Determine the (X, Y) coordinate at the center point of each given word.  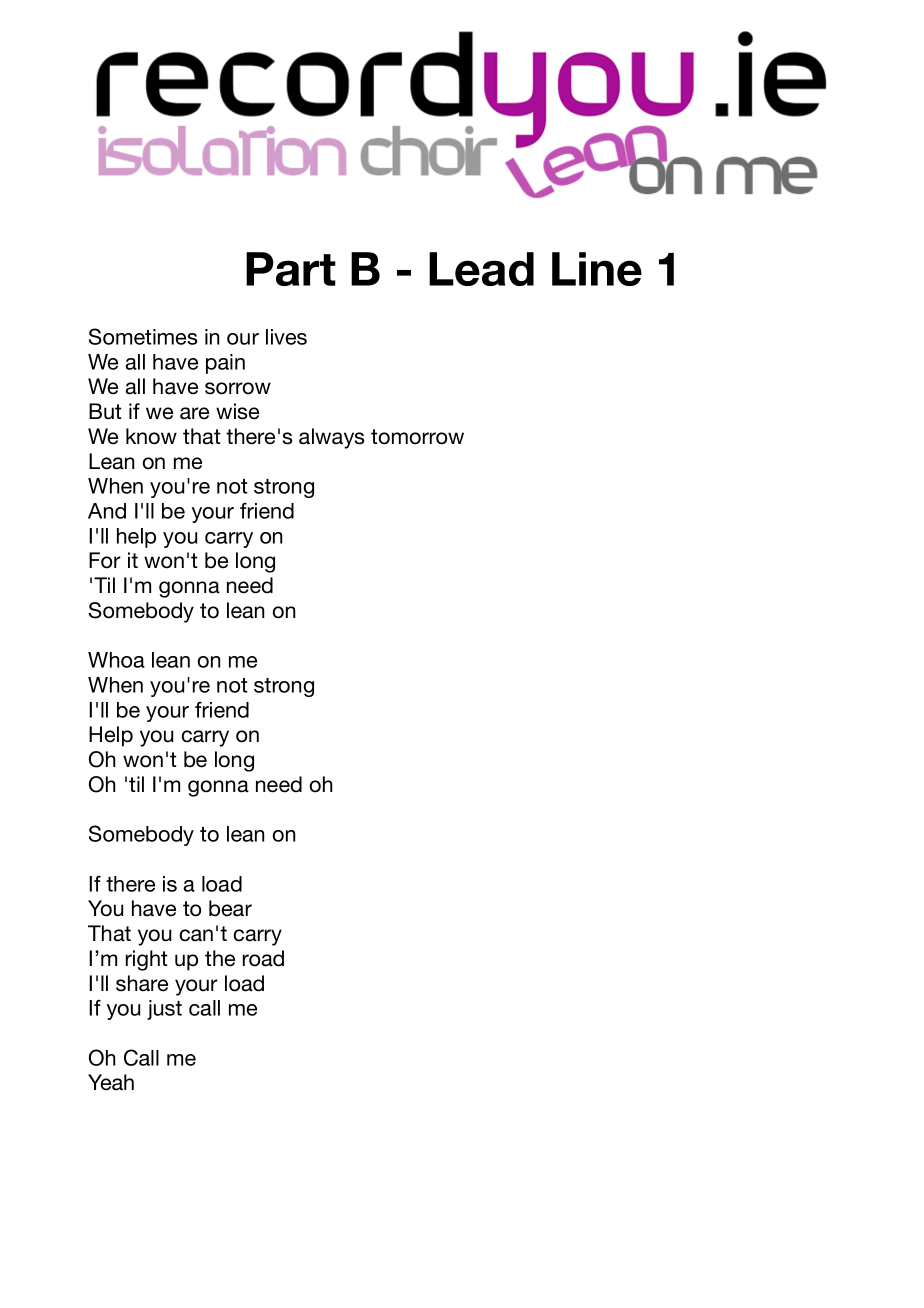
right (147, 960)
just (164, 1010)
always (331, 438)
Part (291, 269)
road (263, 958)
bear (230, 908)
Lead (481, 269)
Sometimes (143, 336)
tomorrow (417, 437)
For (105, 560)
